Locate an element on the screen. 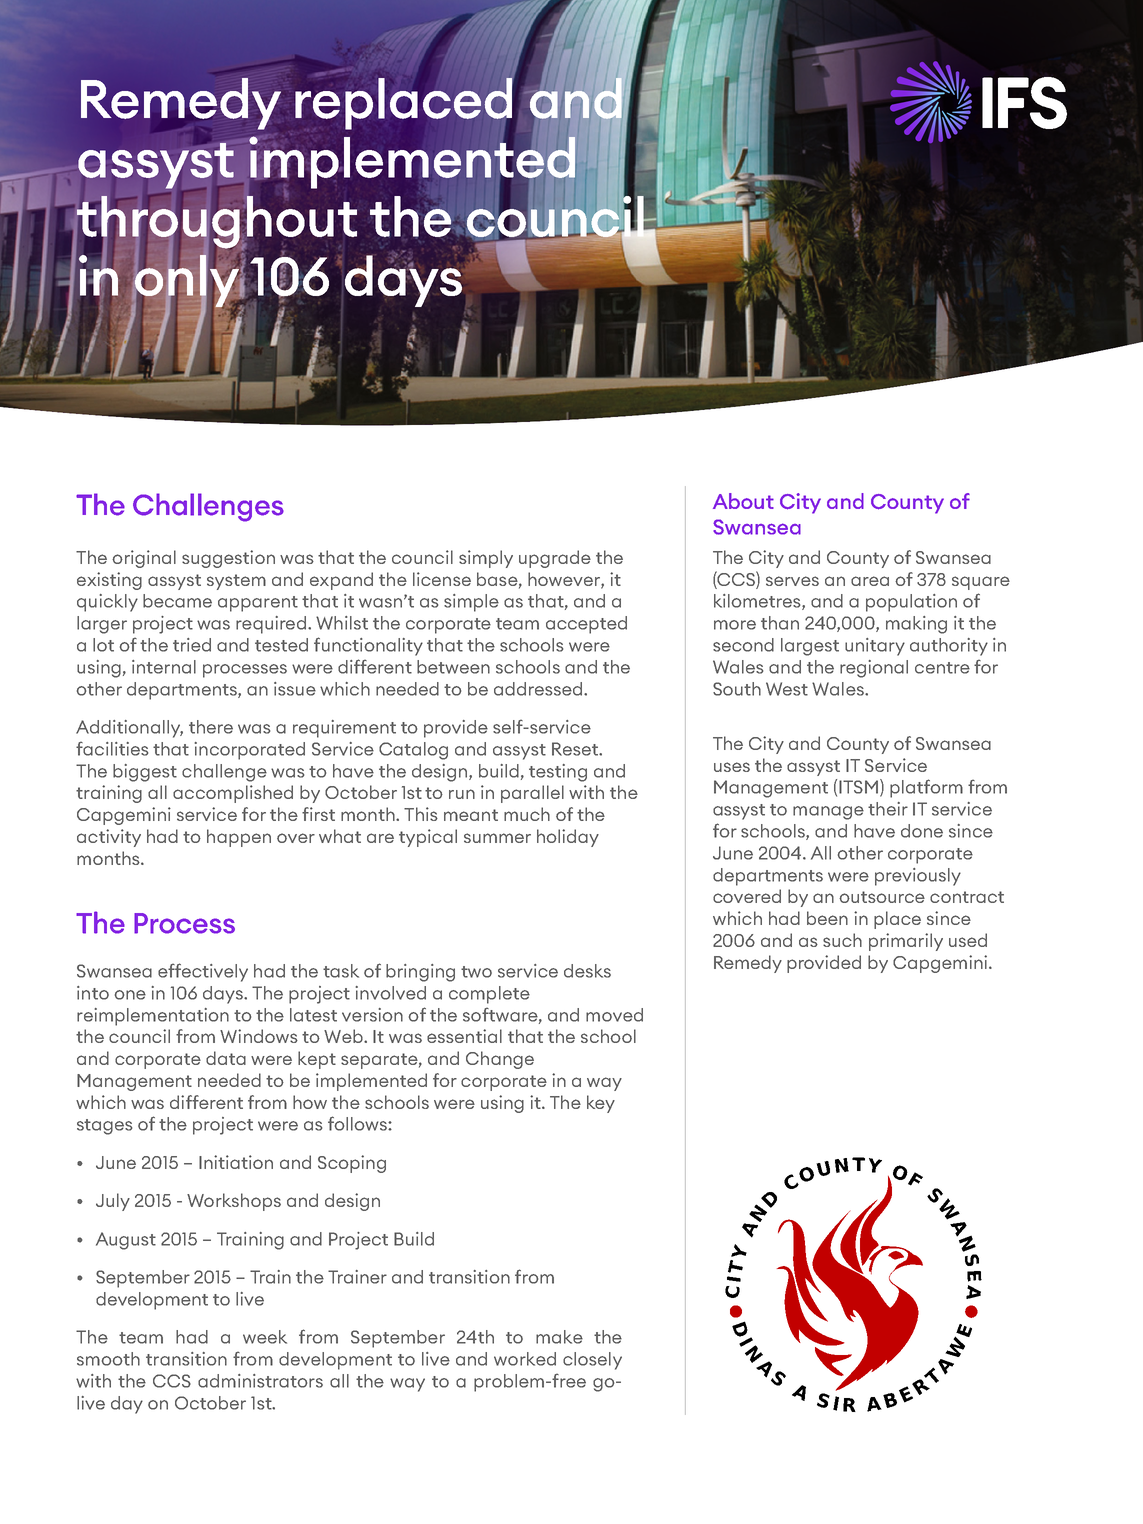  worked is located at coordinates (525, 1359).
